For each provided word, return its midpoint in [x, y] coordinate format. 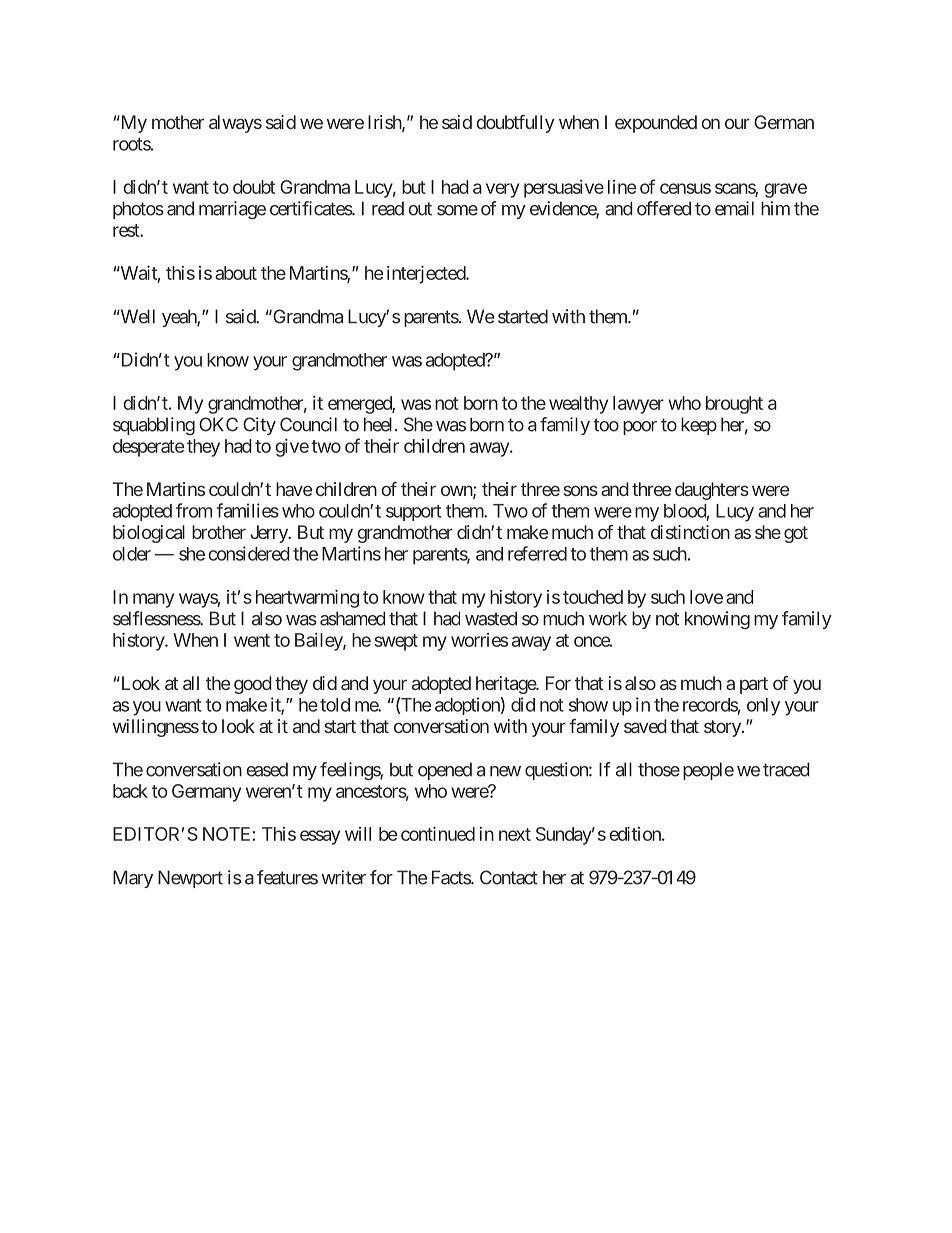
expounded [656, 124]
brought [734, 405]
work [608, 618]
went [252, 640]
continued [438, 834]
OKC [218, 424]
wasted [491, 618]
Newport [190, 879]
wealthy [578, 405]
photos [138, 210]
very [502, 190]
